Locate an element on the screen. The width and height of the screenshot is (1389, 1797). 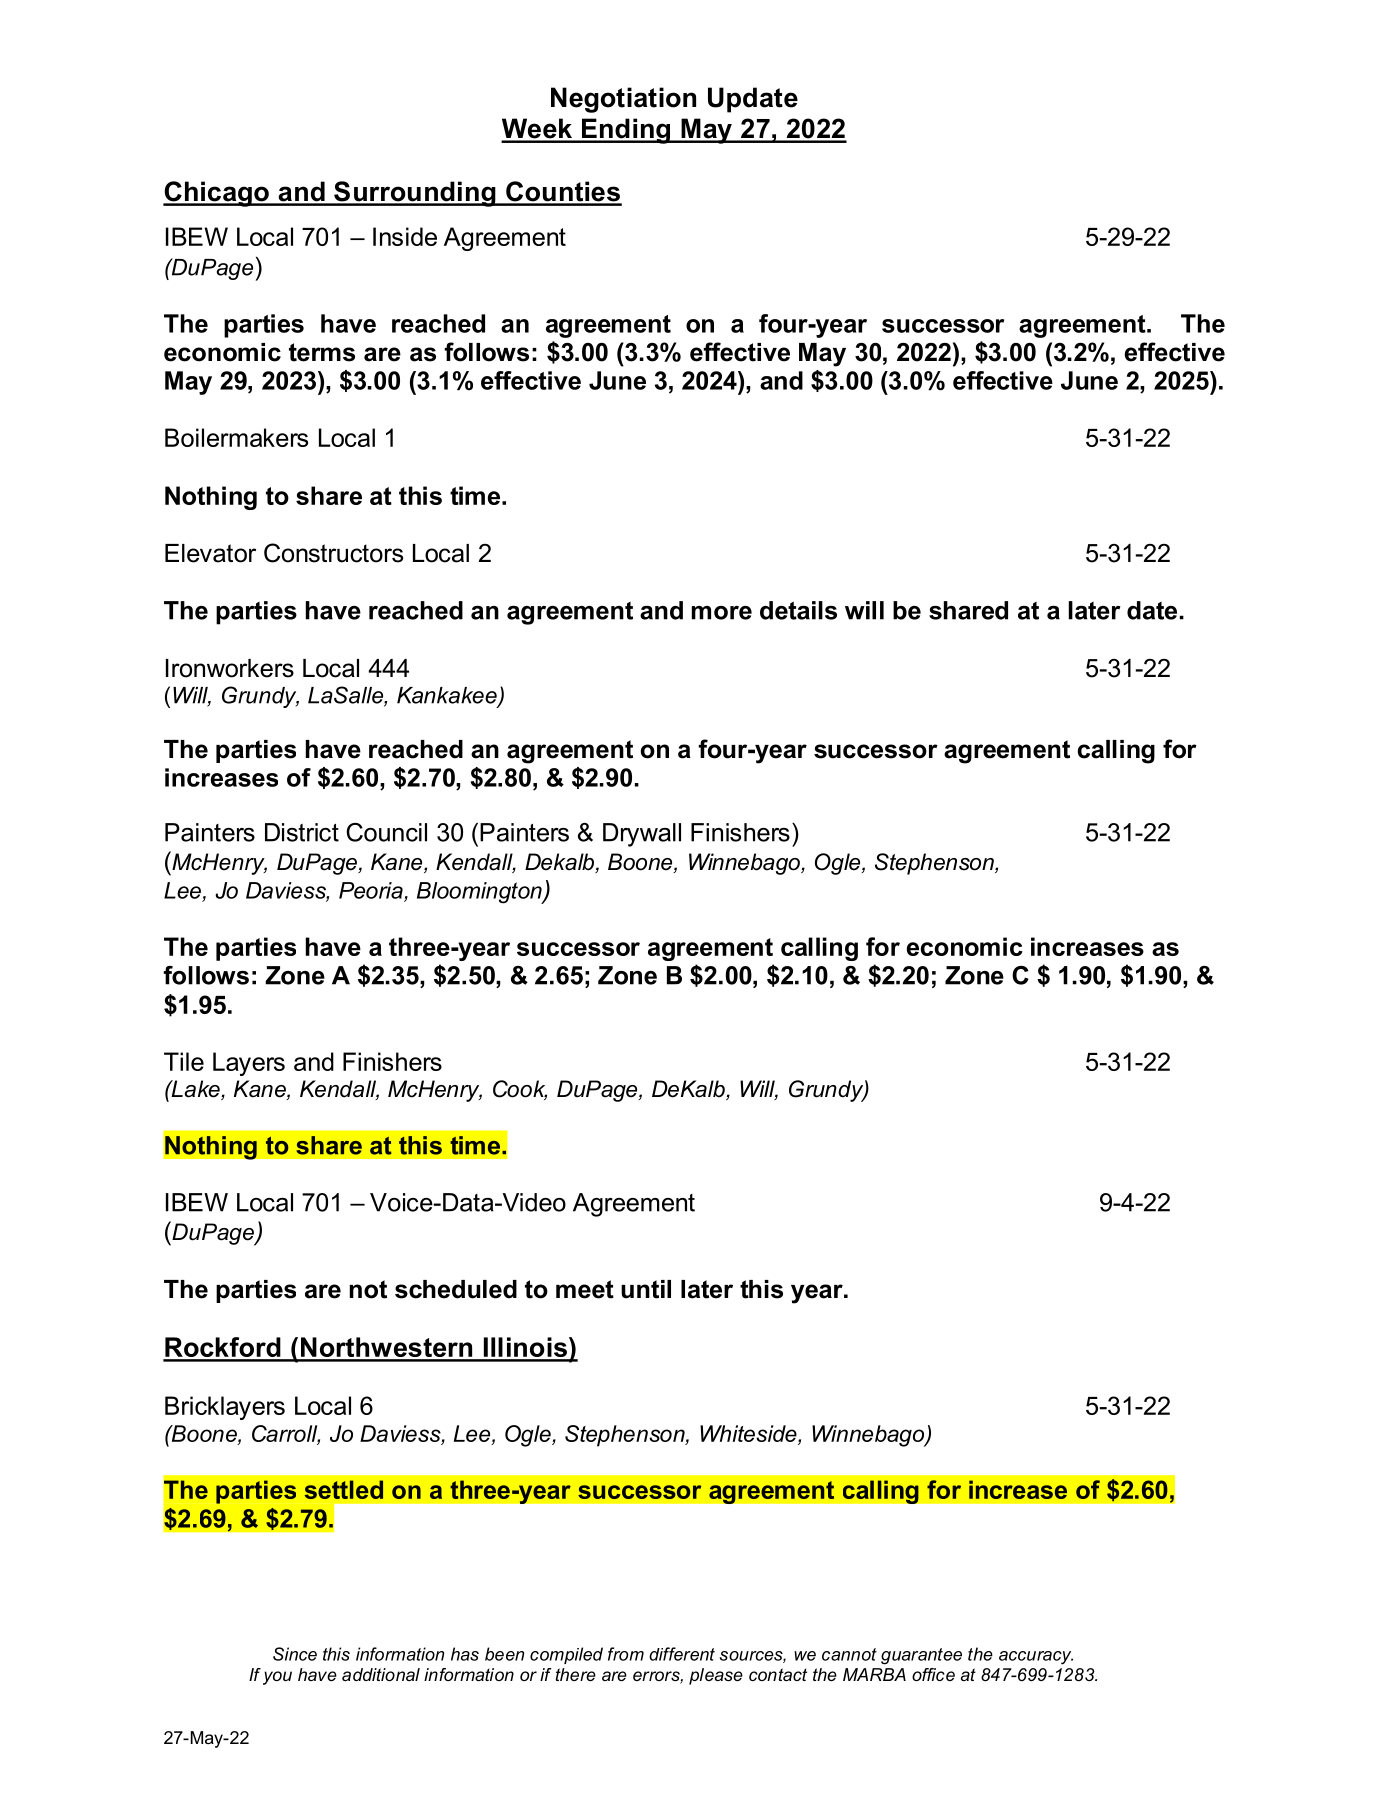
Since is located at coordinates (295, 1654).
